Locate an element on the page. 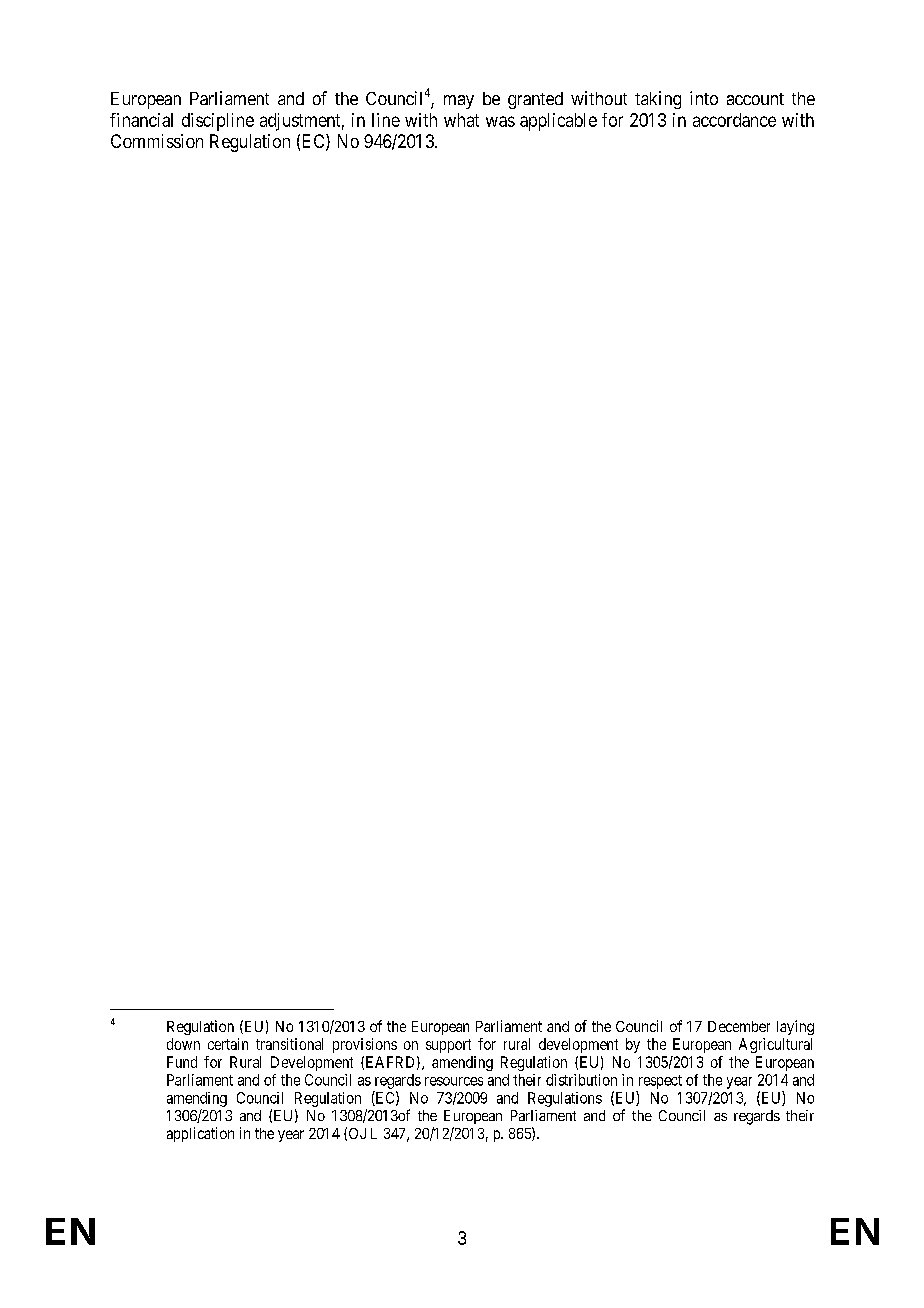 The width and height of the document is (924, 1308). applicable is located at coordinates (558, 122).
